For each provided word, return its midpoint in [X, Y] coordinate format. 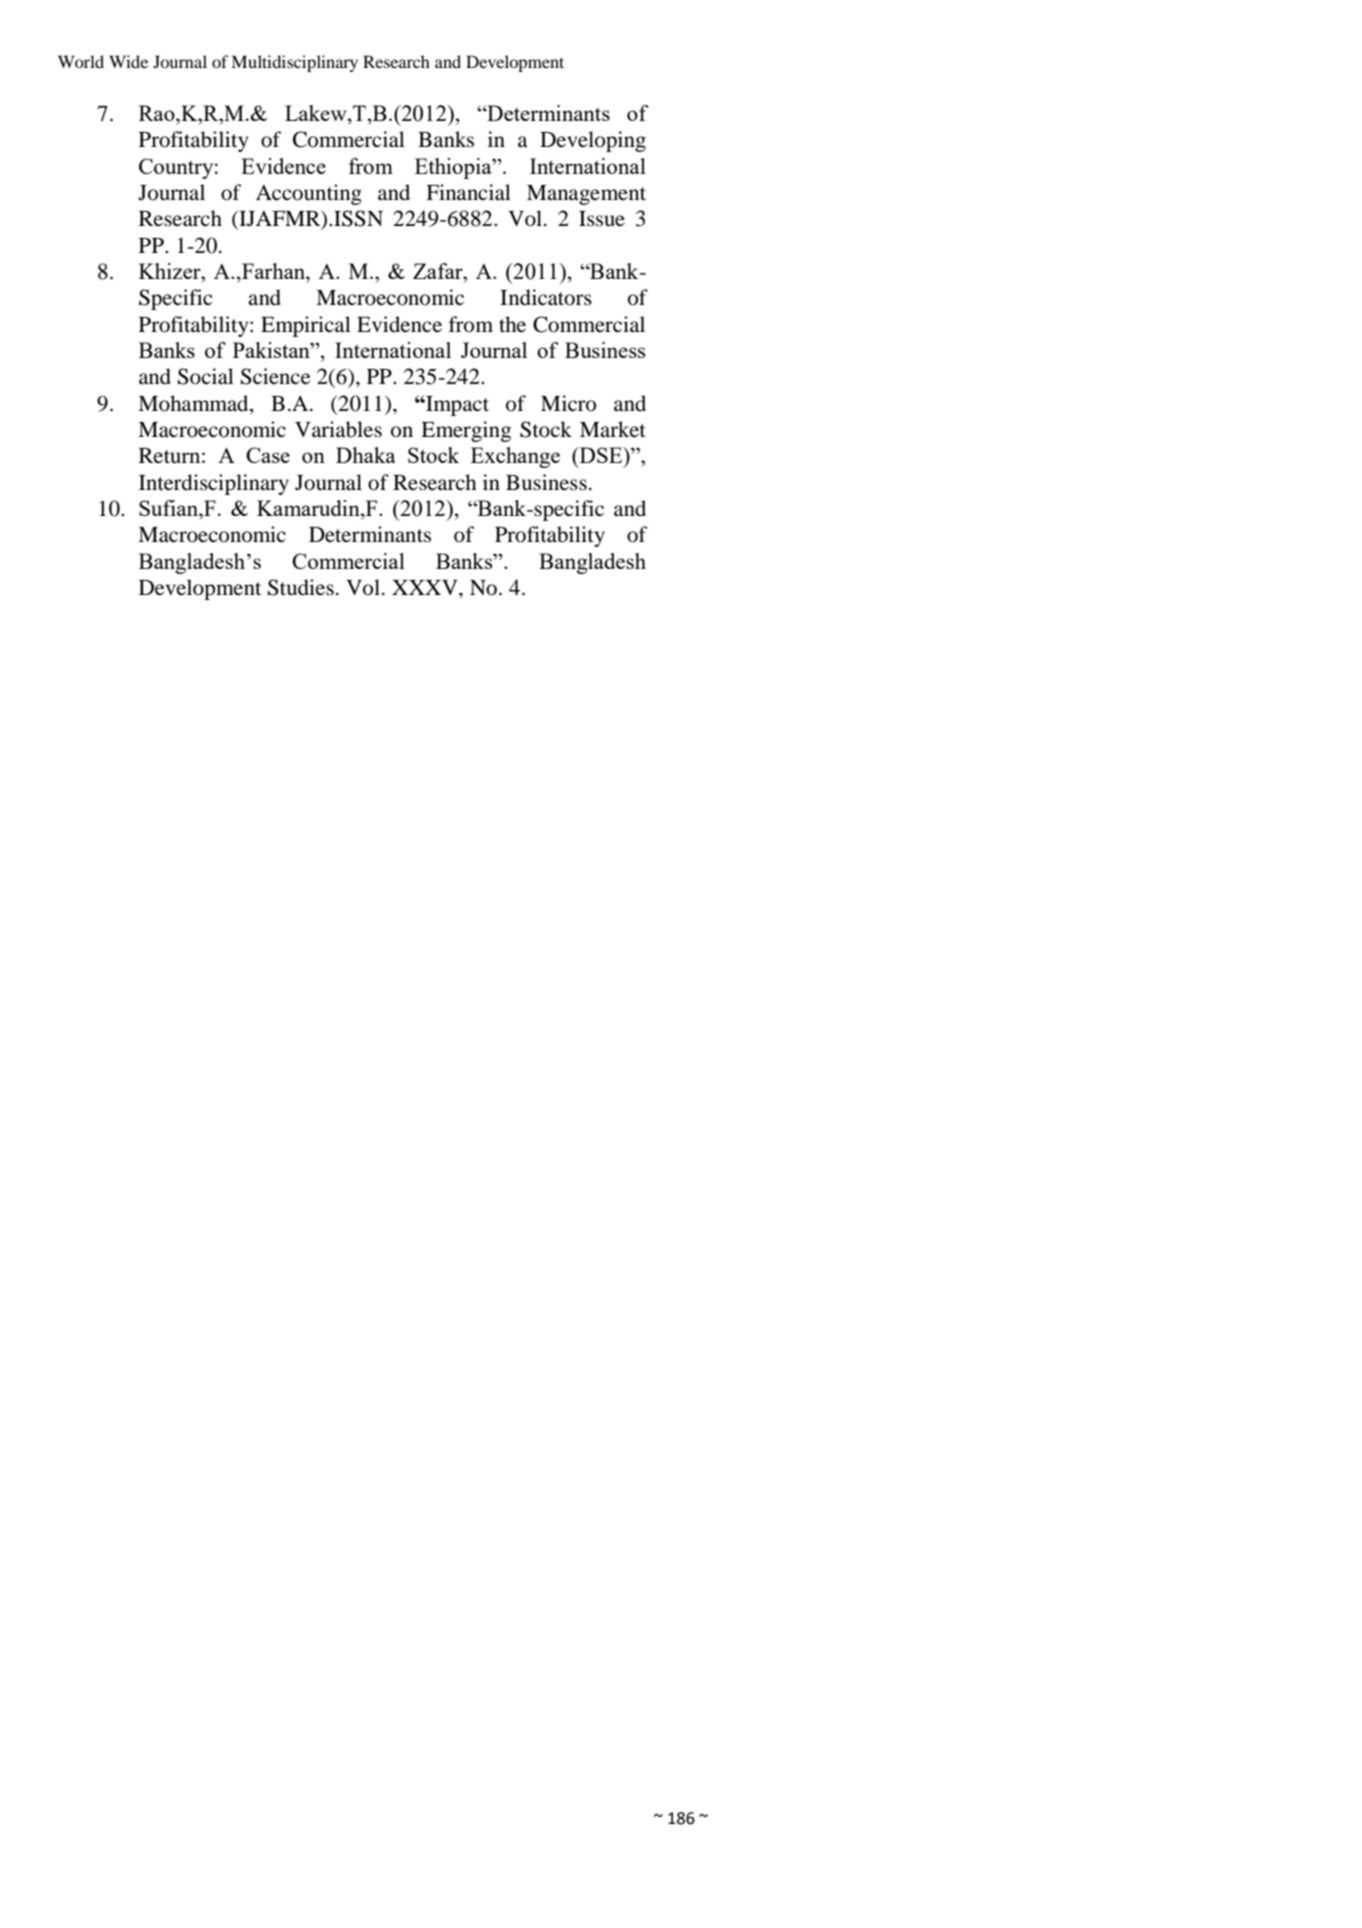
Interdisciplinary [214, 484]
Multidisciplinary [294, 63]
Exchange [515, 457]
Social [206, 376]
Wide [128, 61]
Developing [593, 141]
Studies [301, 587]
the [512, 324]
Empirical [306, 326]
